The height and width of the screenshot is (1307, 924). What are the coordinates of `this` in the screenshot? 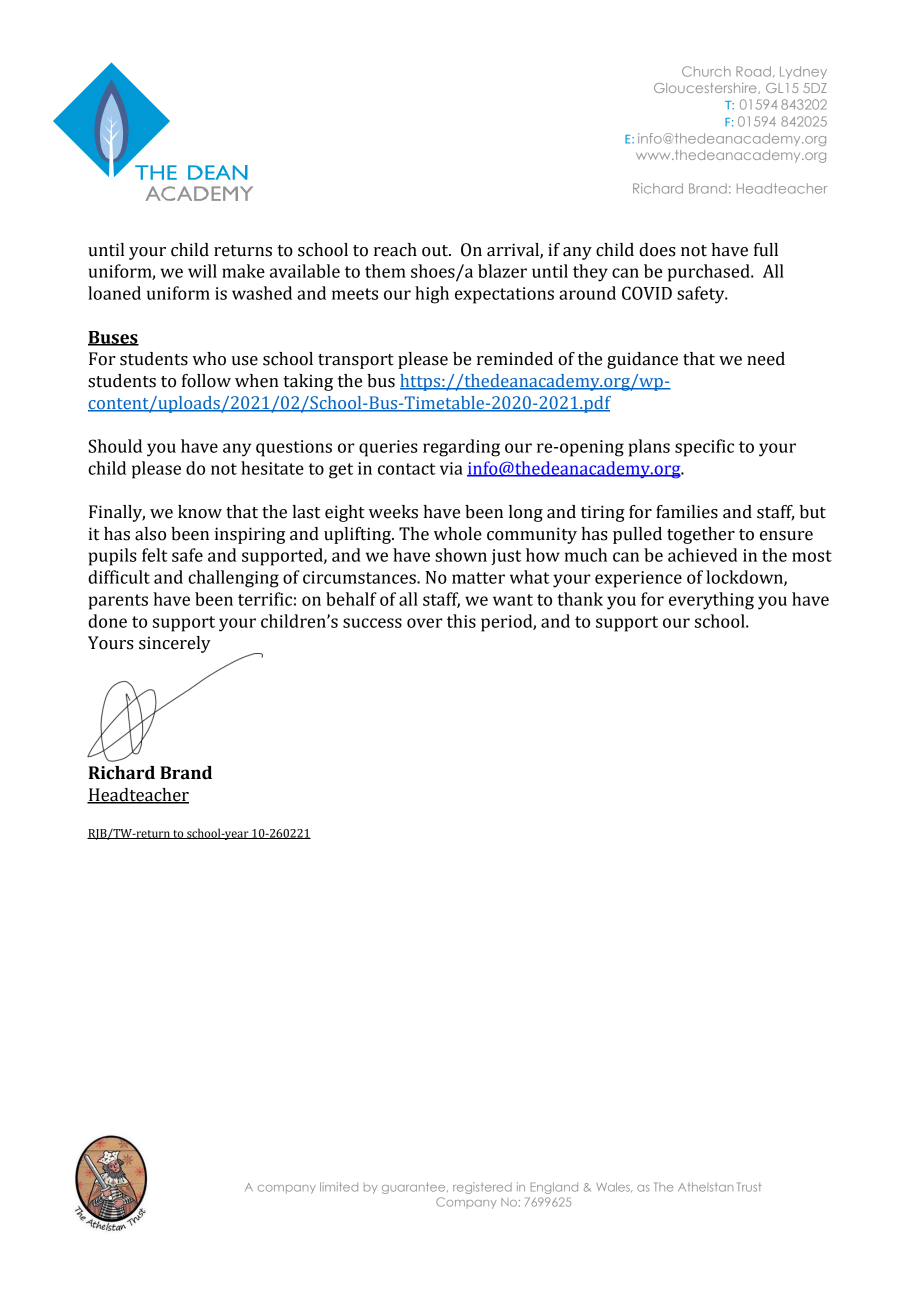 It's located at (461, 621).
